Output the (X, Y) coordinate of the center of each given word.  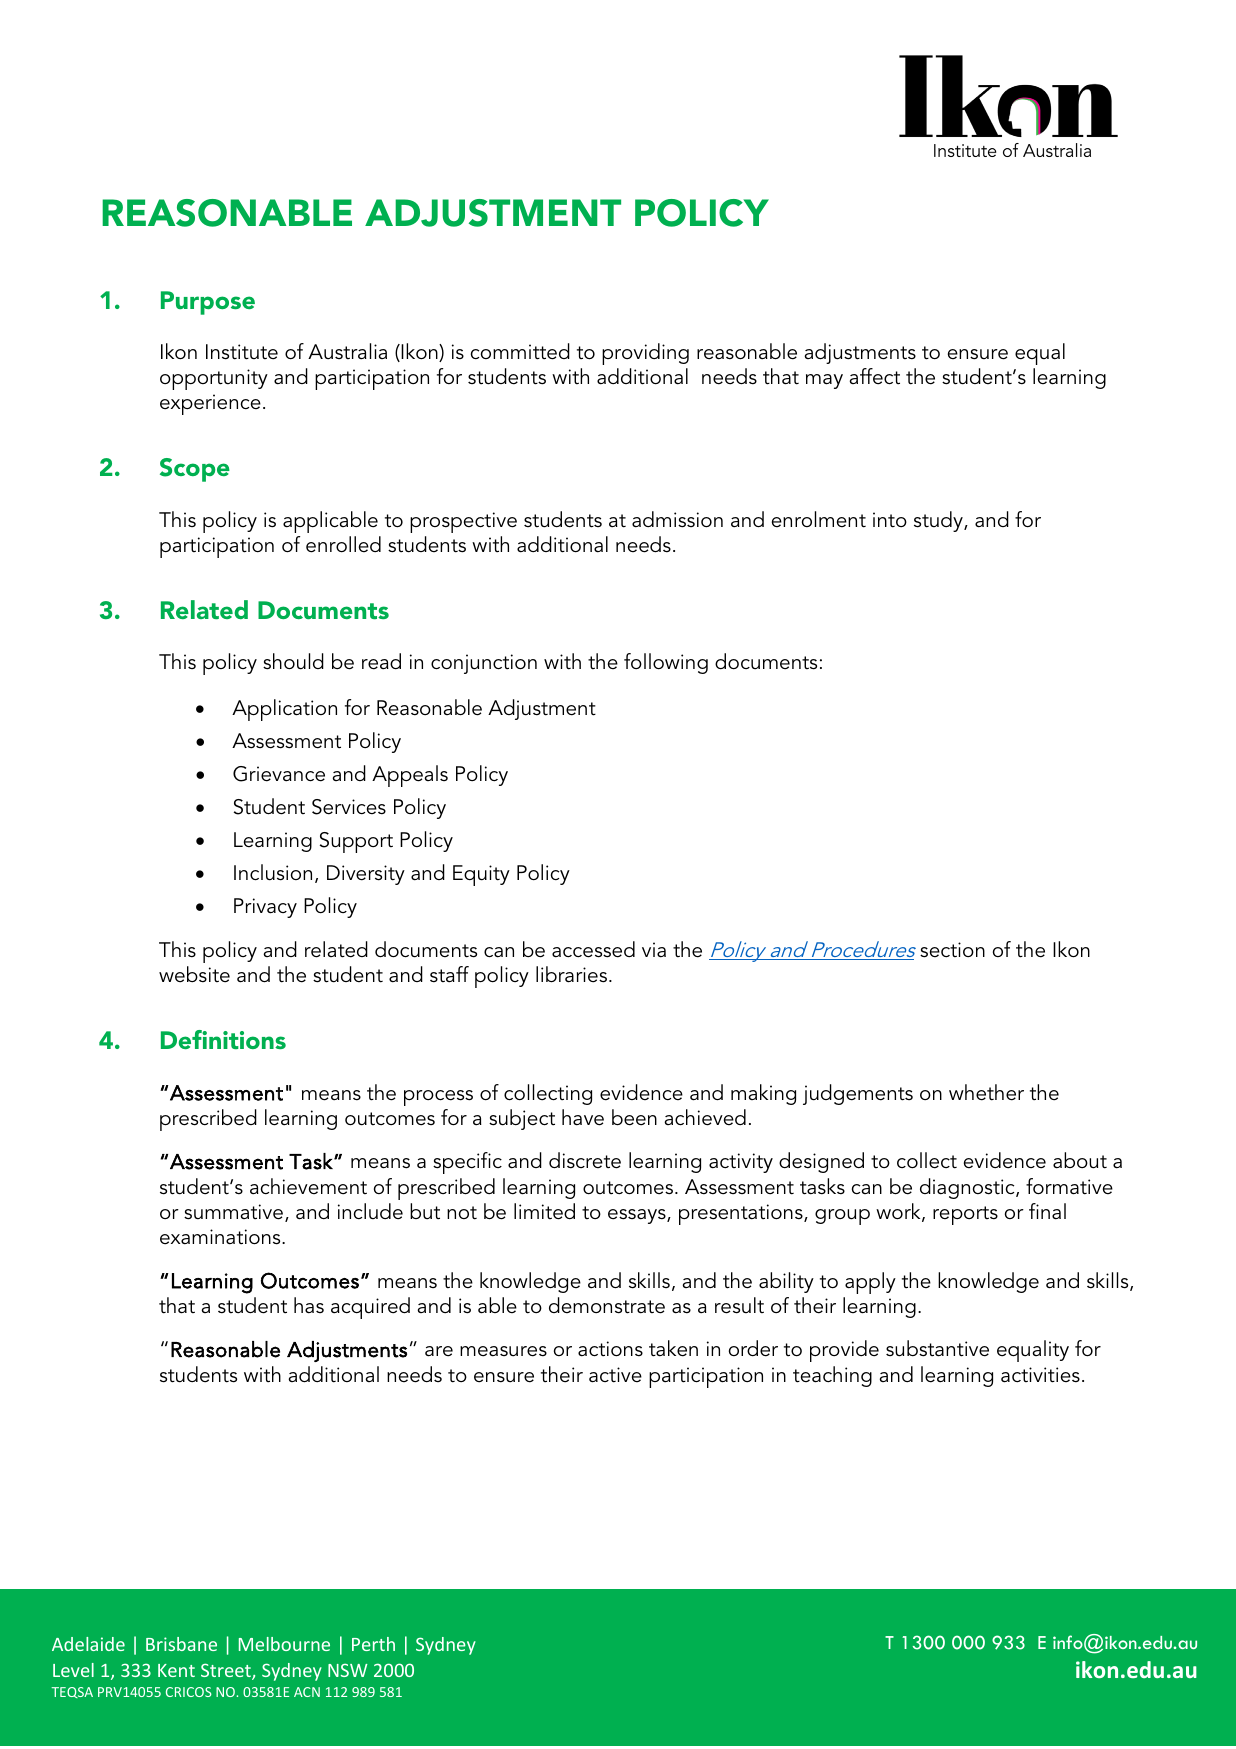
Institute (242, 352)
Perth (373, 1644)
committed (520, 351)
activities (1040, 1375)
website (194, 974)
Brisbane (181, 1644)
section (952, 950)
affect (874, 376)
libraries (571, 974)
